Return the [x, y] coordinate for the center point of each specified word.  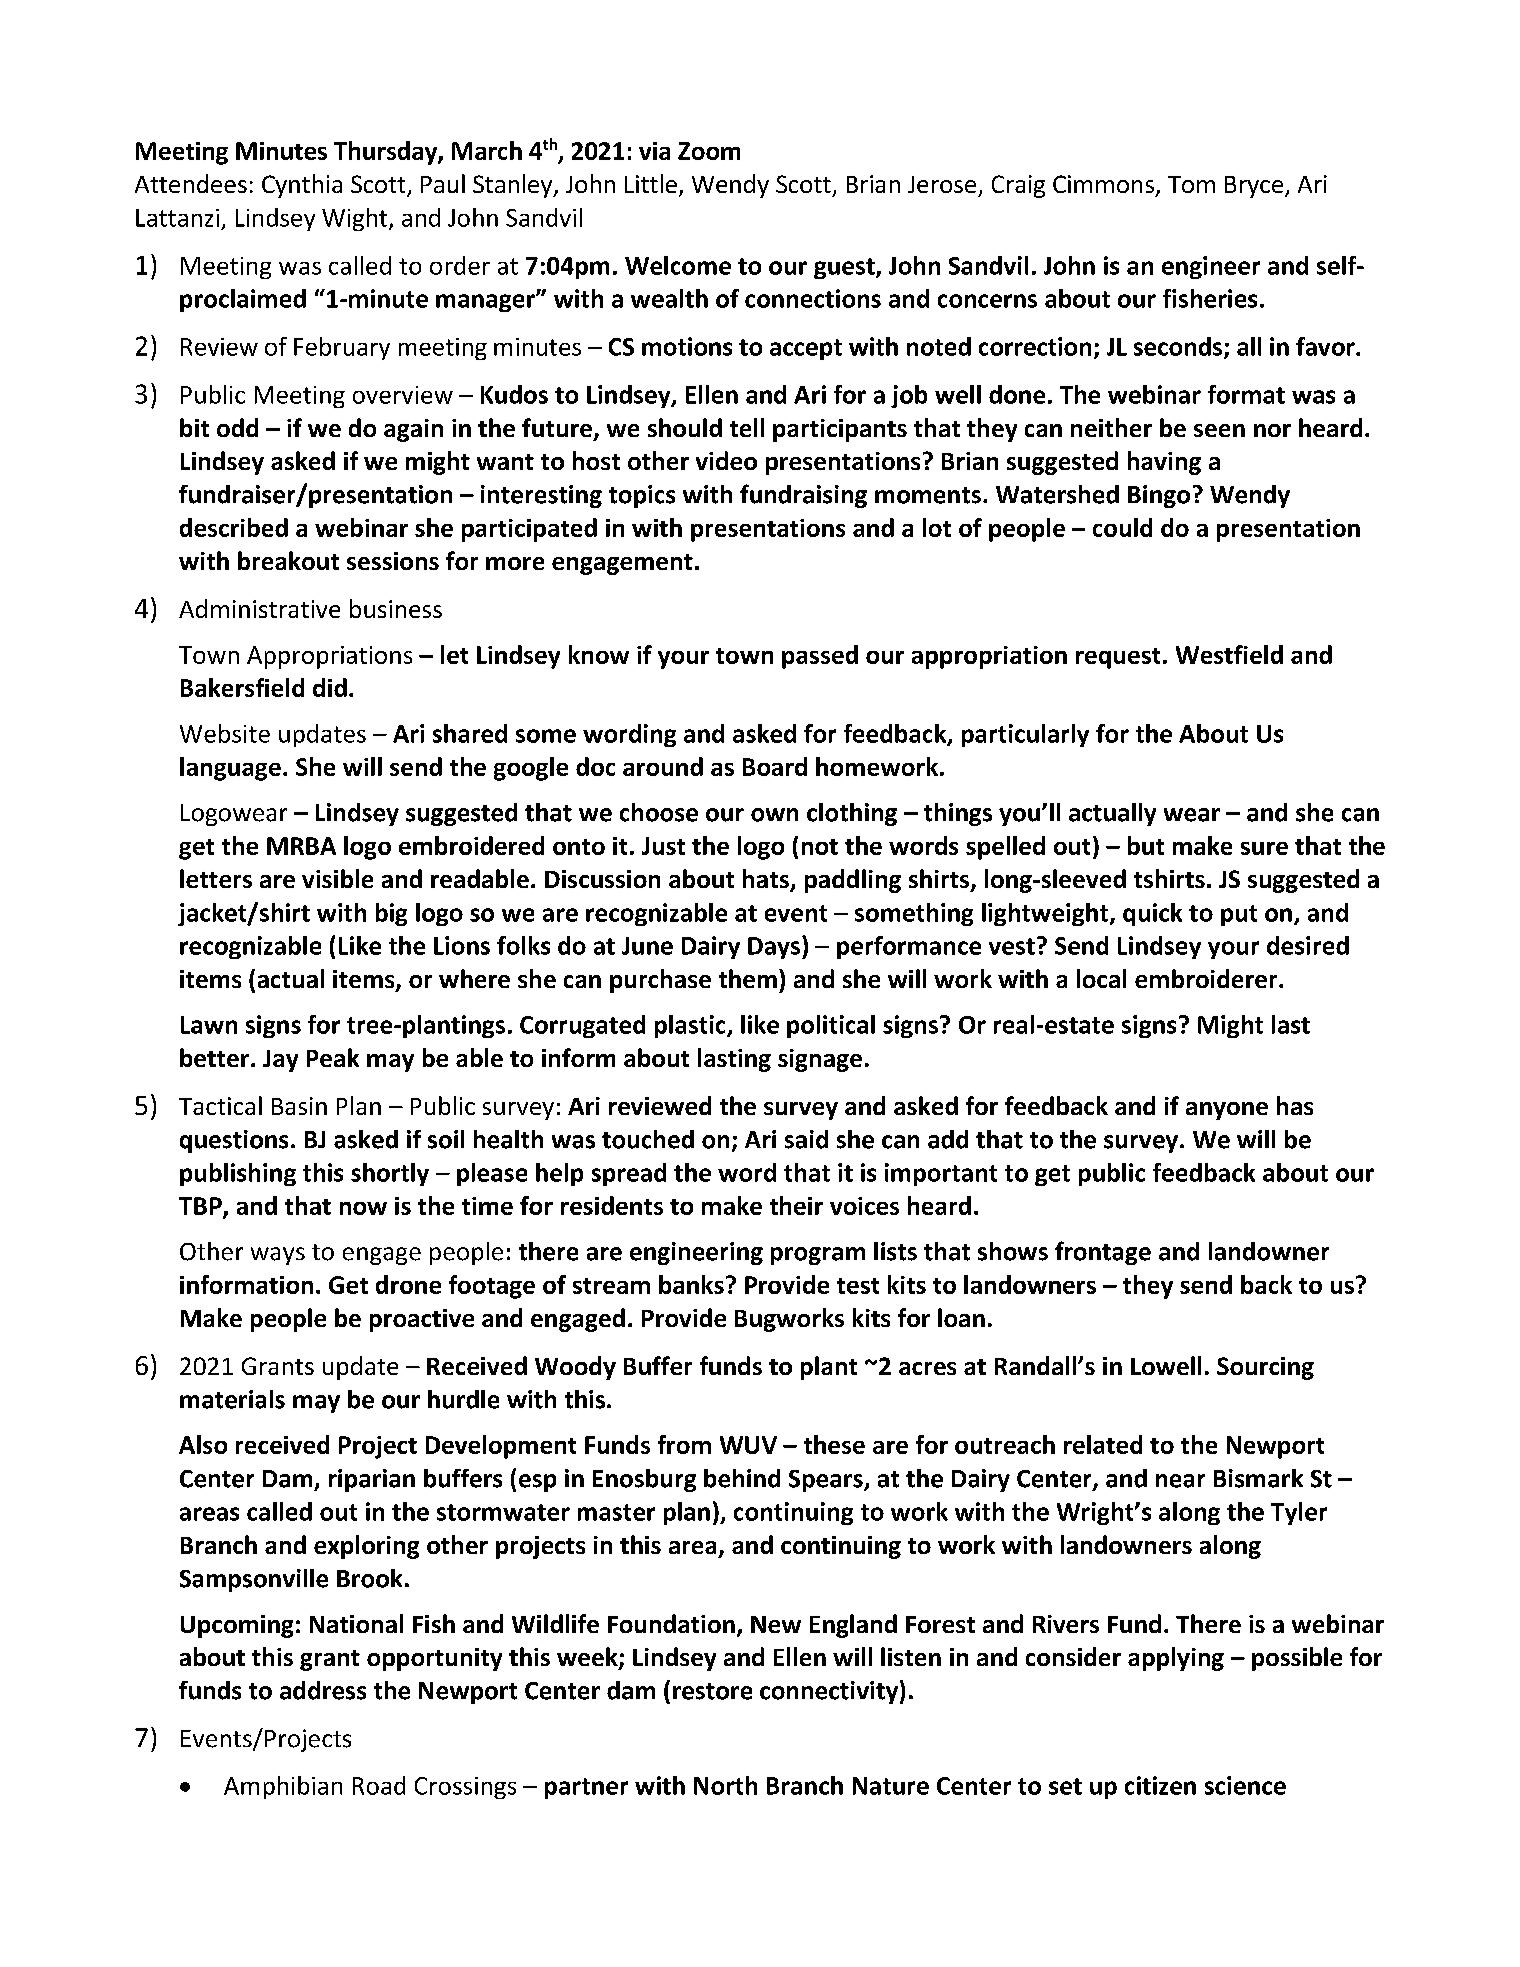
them [748, 978]
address [323, 1690]
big [391, 914]
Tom [1191, 184]
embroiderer [1207, 978]
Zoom [709, 151]
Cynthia [302, 186]
